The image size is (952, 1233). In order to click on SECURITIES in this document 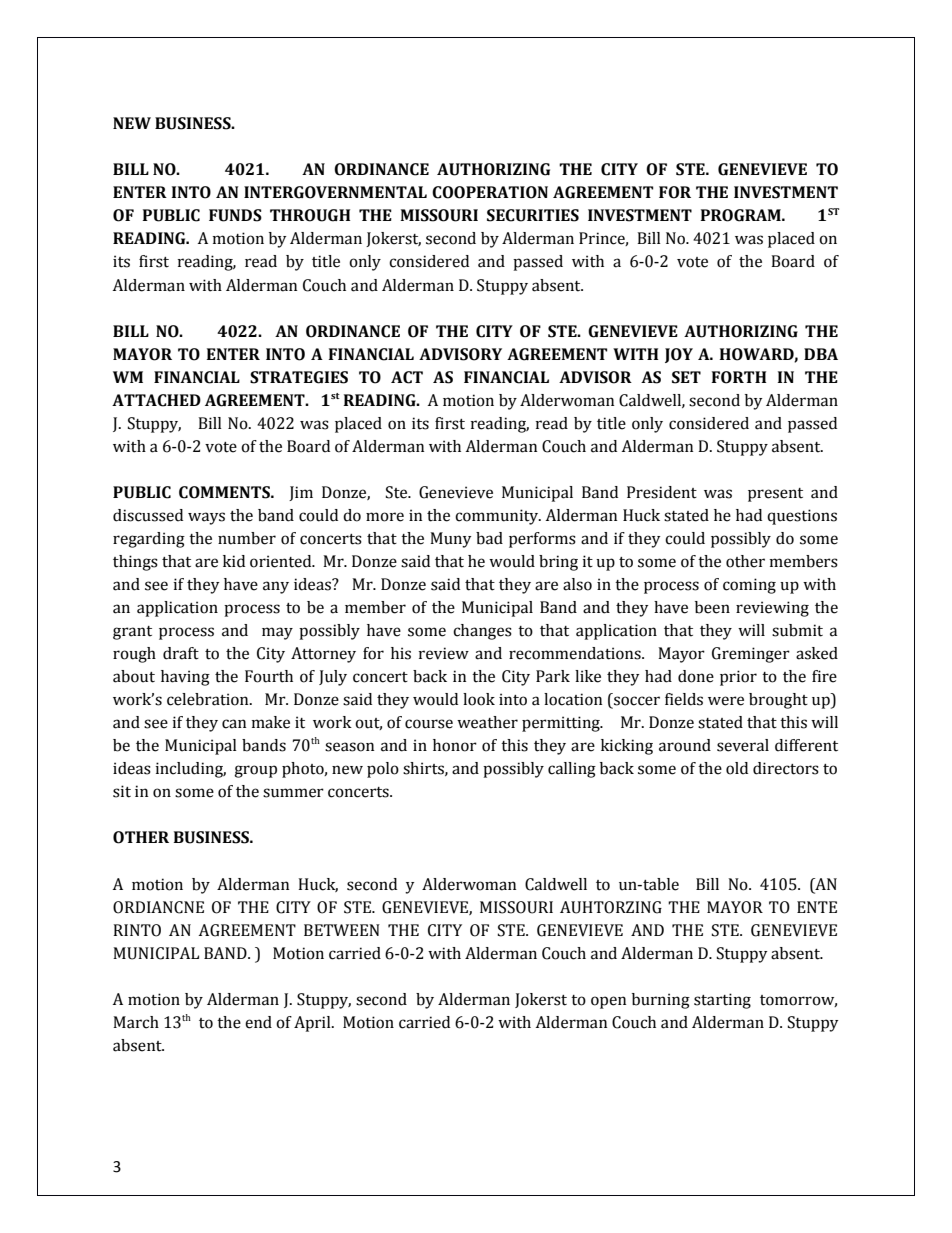, I will do `click(533, 215)`.
